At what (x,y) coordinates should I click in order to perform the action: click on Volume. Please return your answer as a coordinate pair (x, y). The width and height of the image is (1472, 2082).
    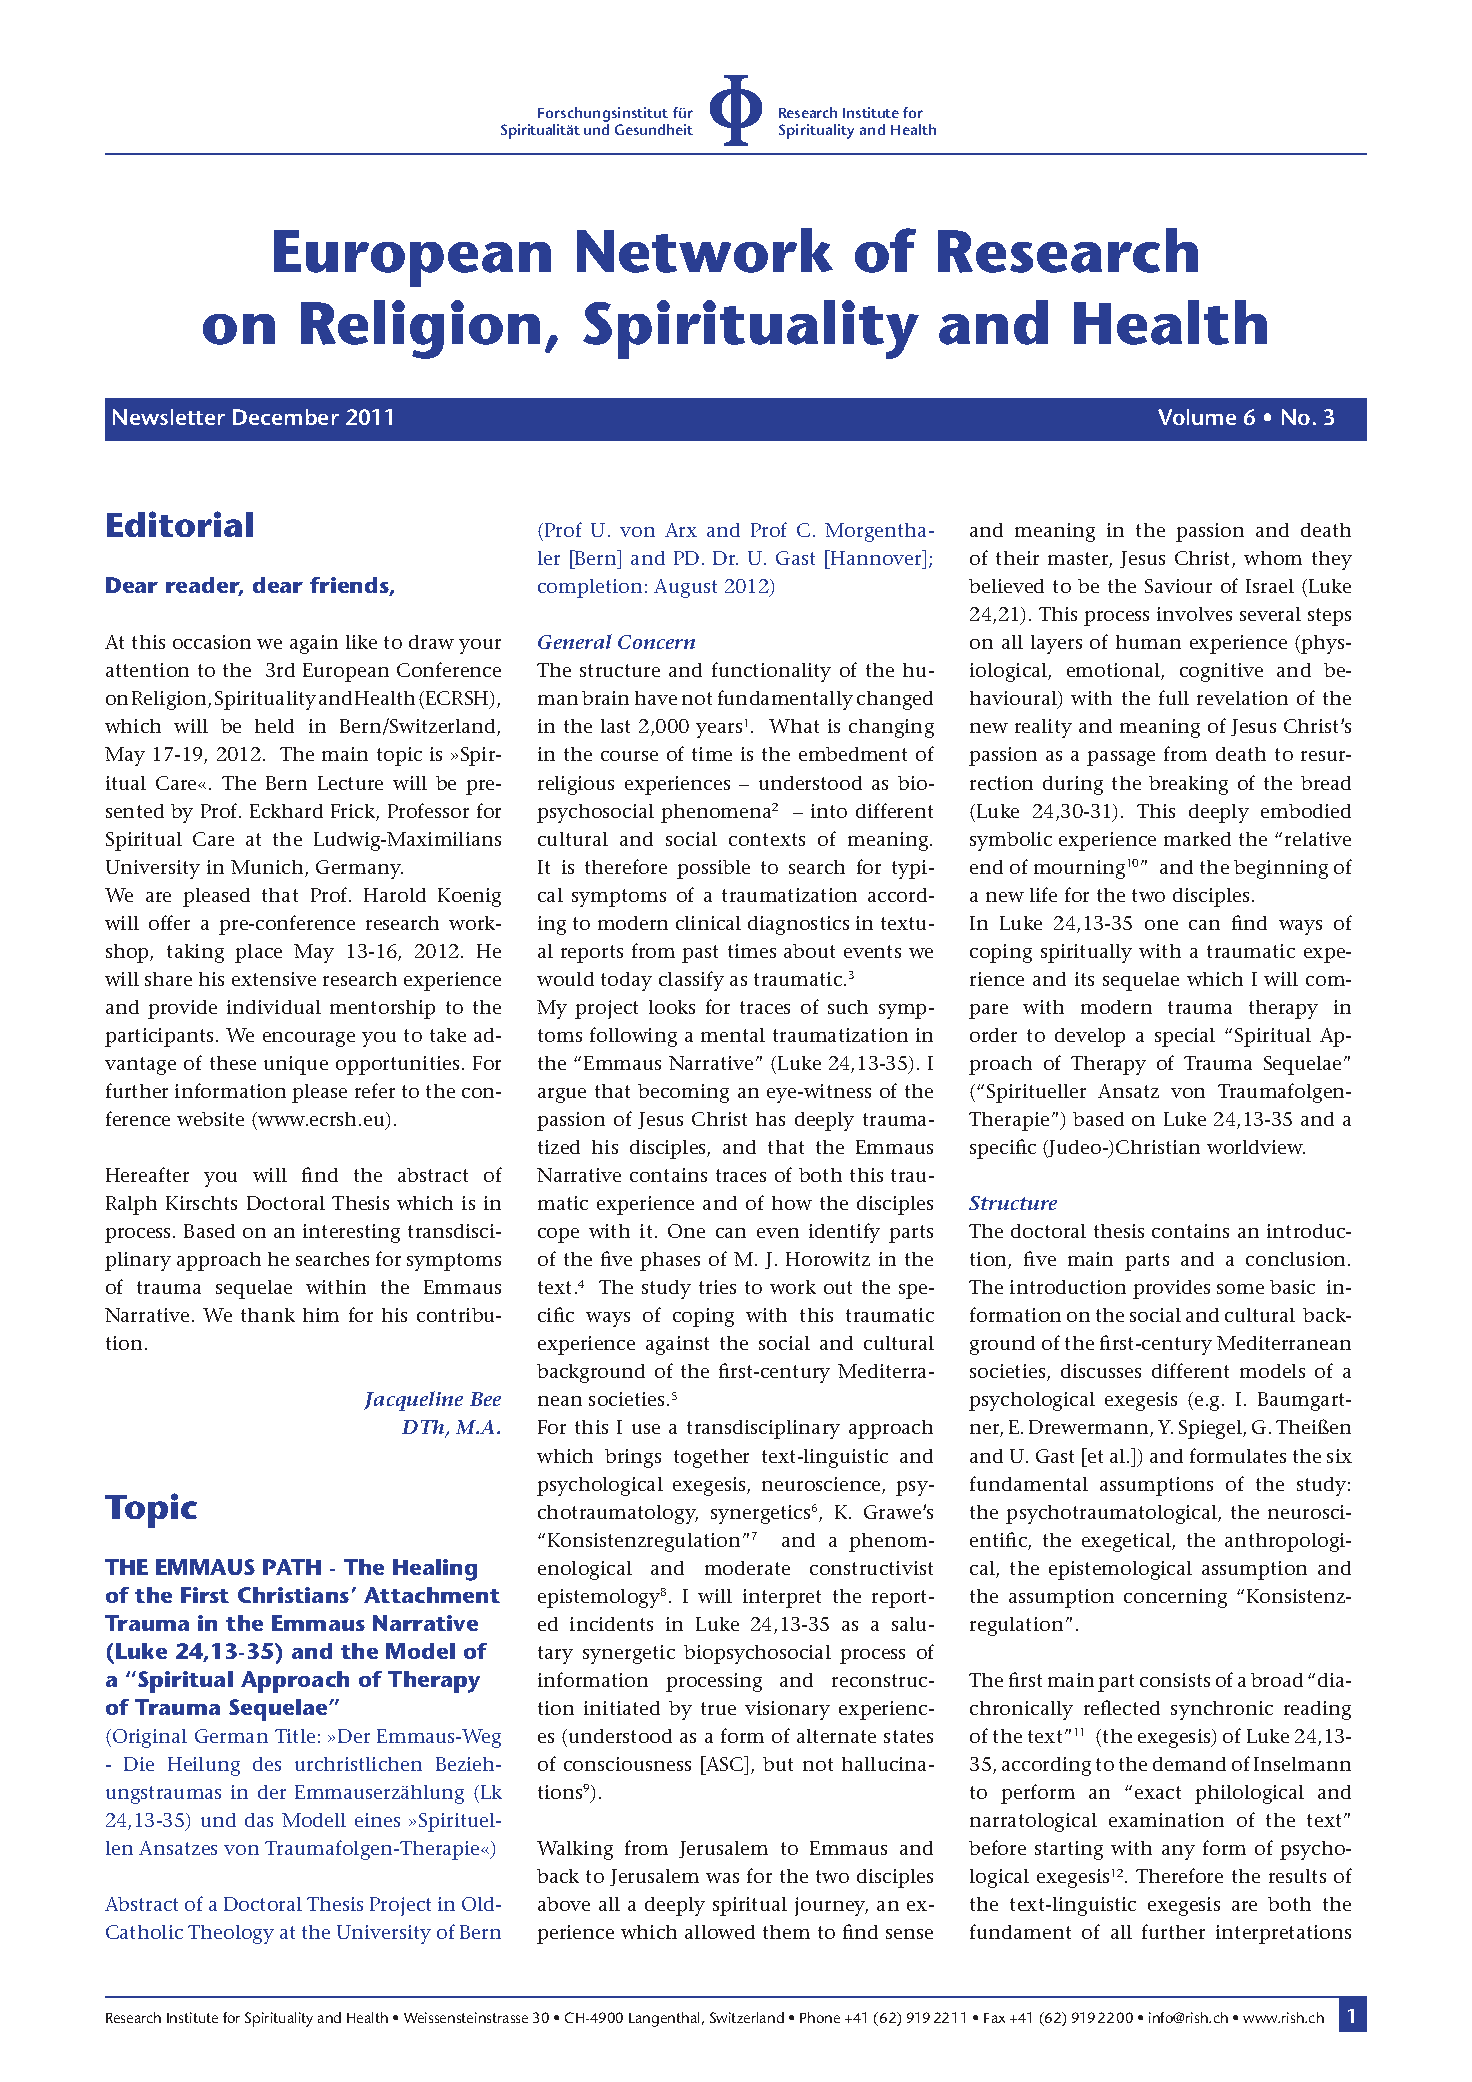
    Looking at the image, I should click on (1197, 417).
